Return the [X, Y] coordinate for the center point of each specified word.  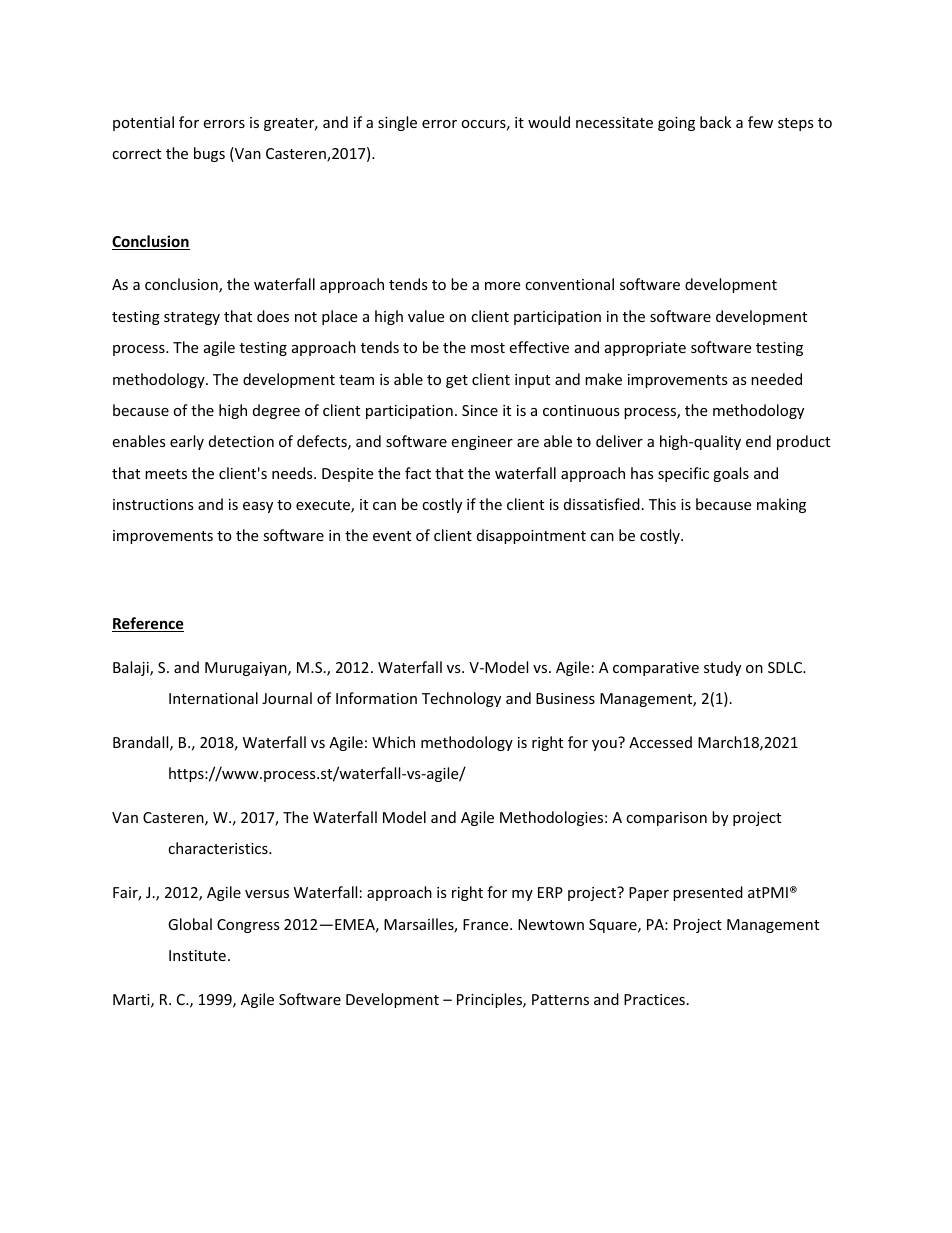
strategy [192, 318]
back [715, 122]
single [397, 123]
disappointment [531, 536]
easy [258, 507]
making [781, 505]
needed [776, 379]
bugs [209, 154]
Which [393, 742]
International [213, 698]
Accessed [660, 742]
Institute [197, 955]
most [488, 348]
